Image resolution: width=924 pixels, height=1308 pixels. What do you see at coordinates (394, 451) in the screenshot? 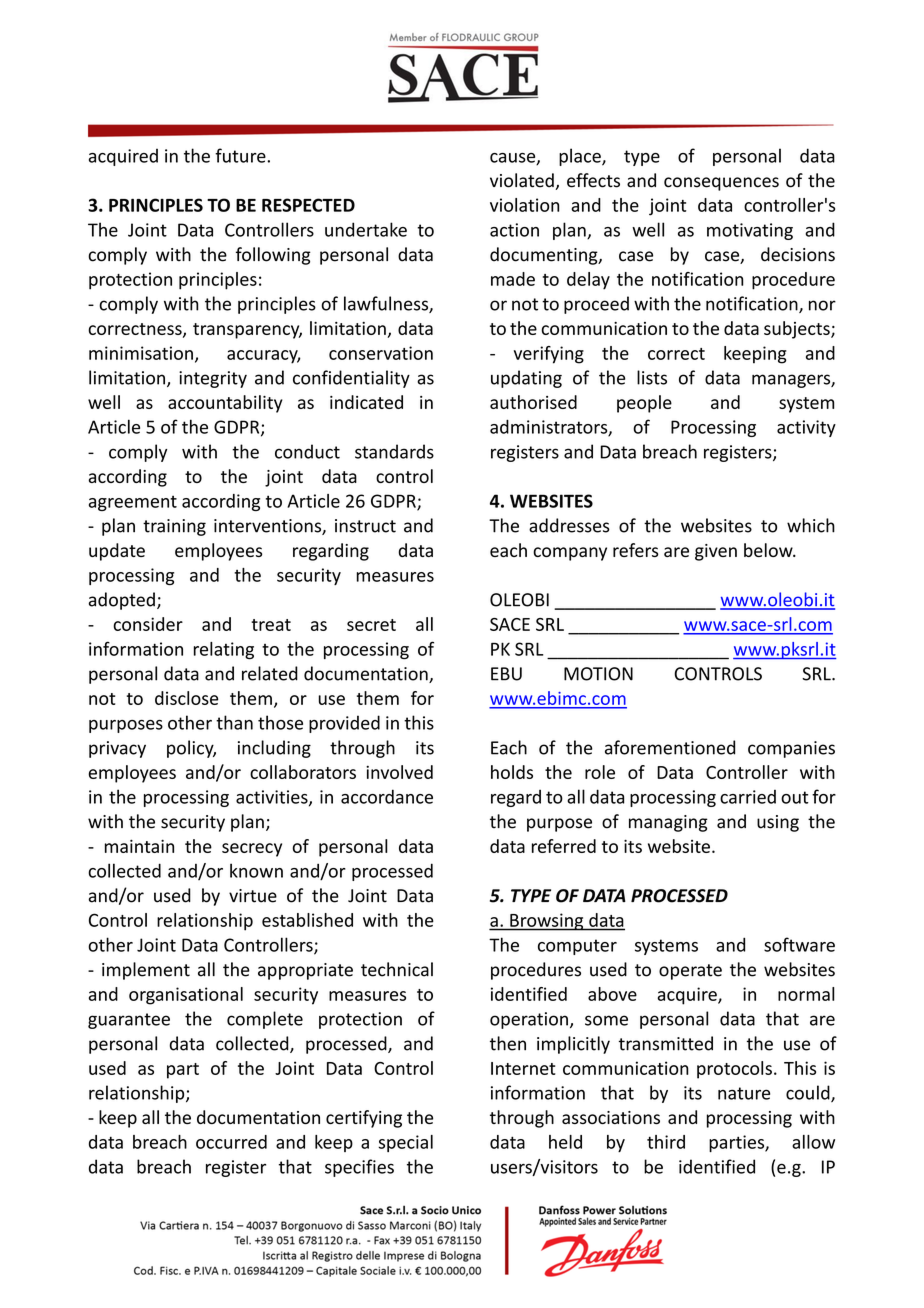
I see `standards` at bounding box center [394, 451].
